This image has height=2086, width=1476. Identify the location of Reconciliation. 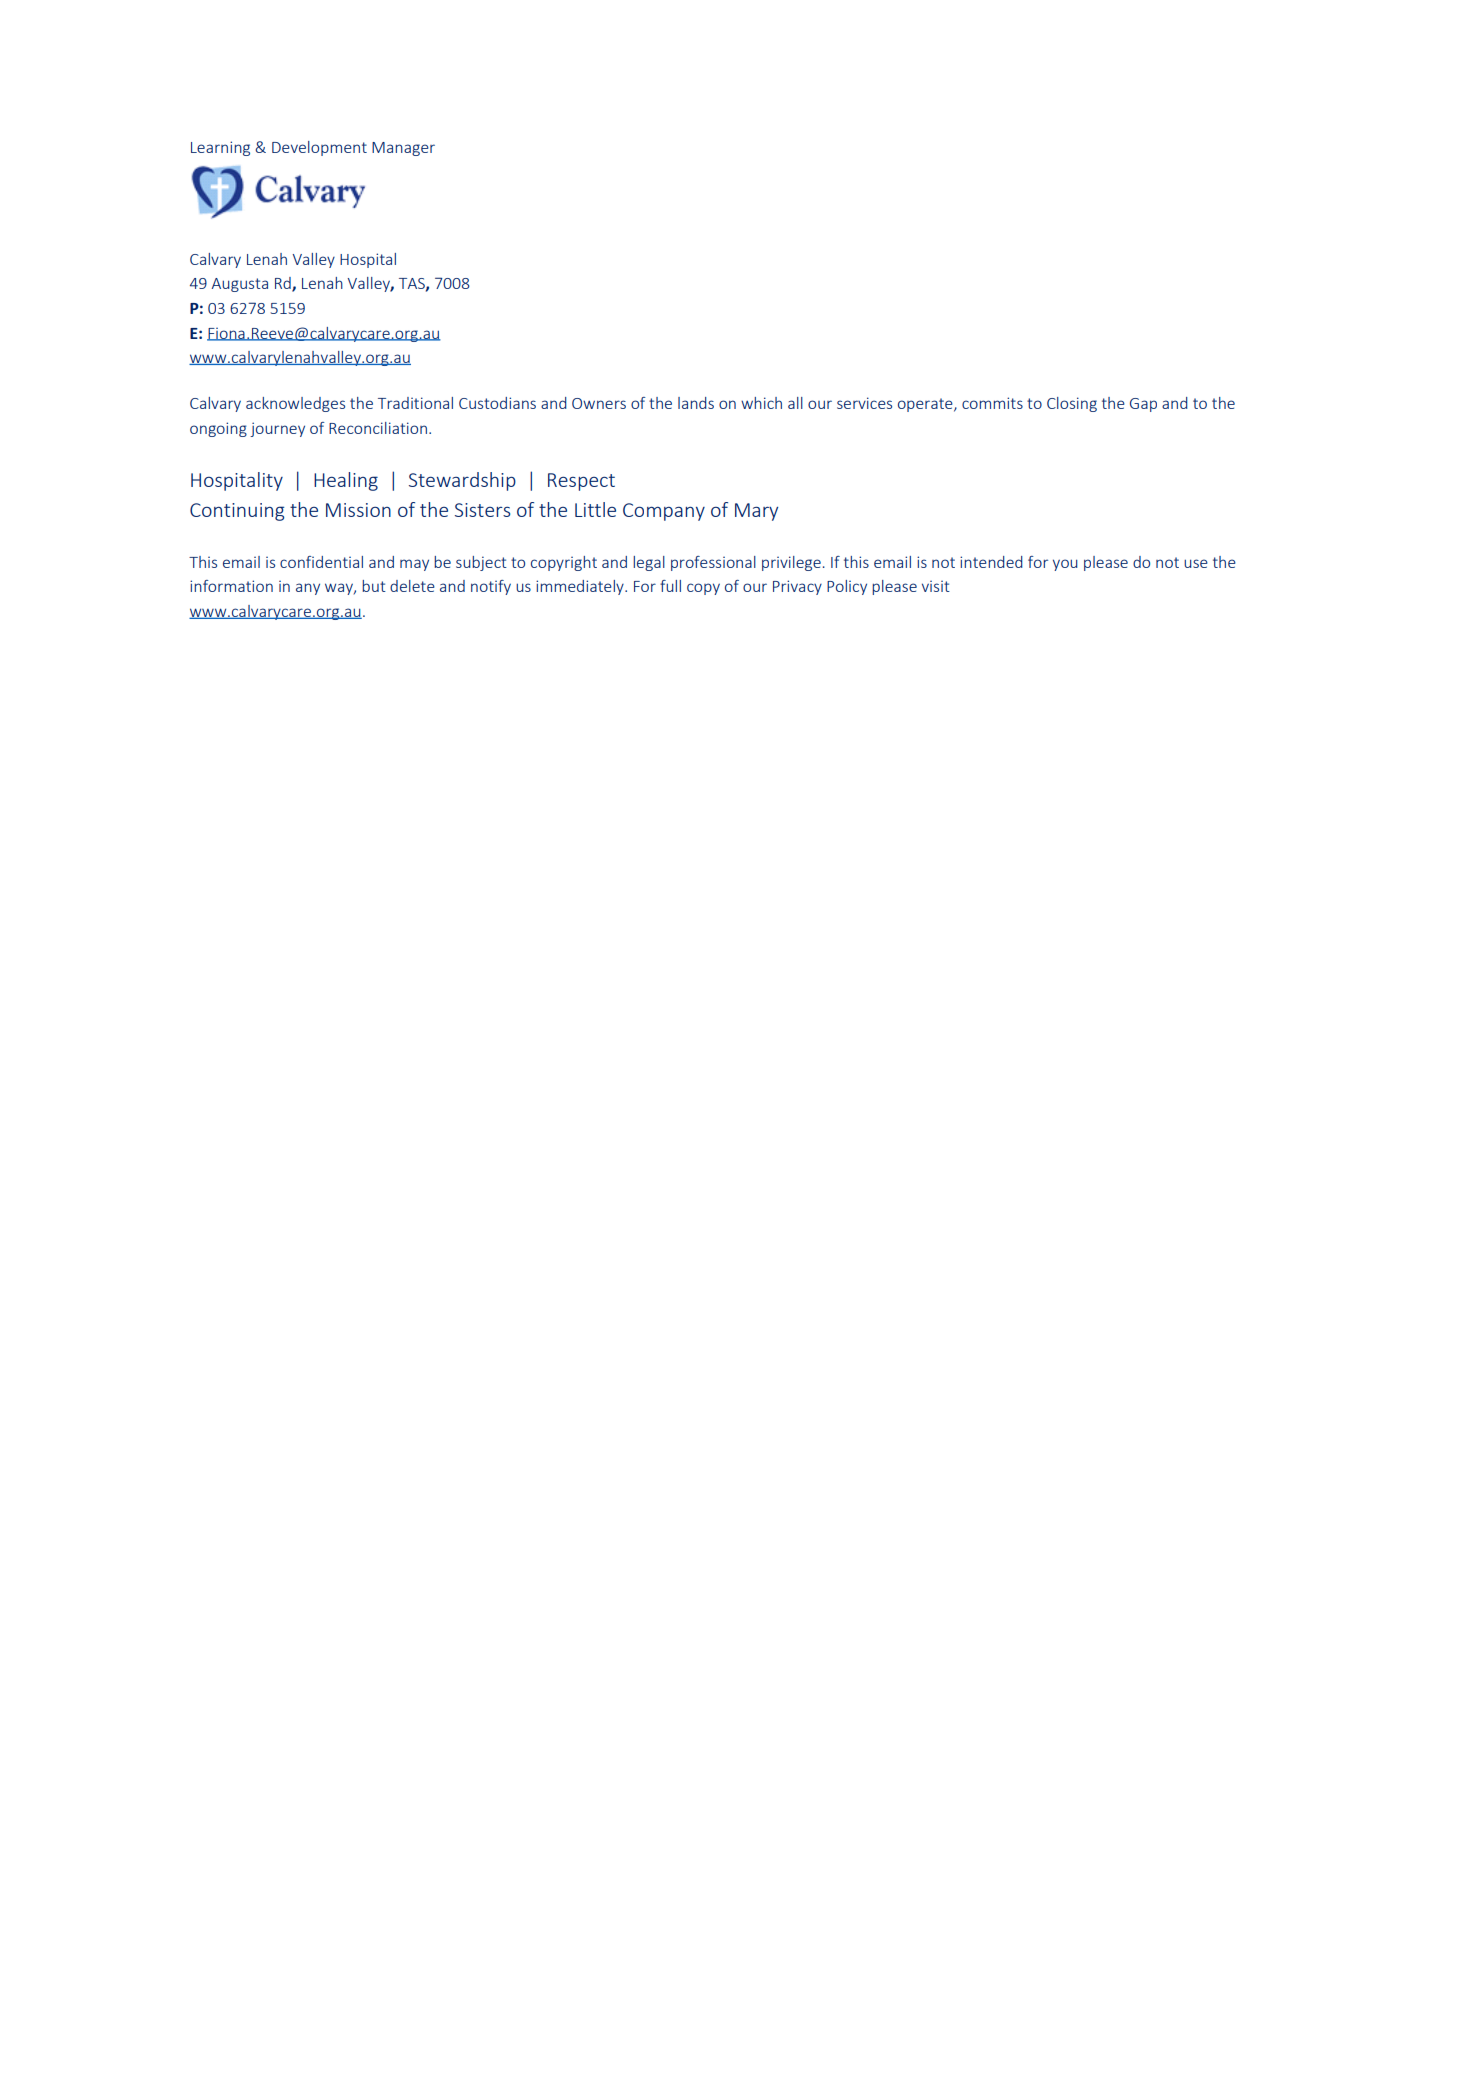
(378, 428).
